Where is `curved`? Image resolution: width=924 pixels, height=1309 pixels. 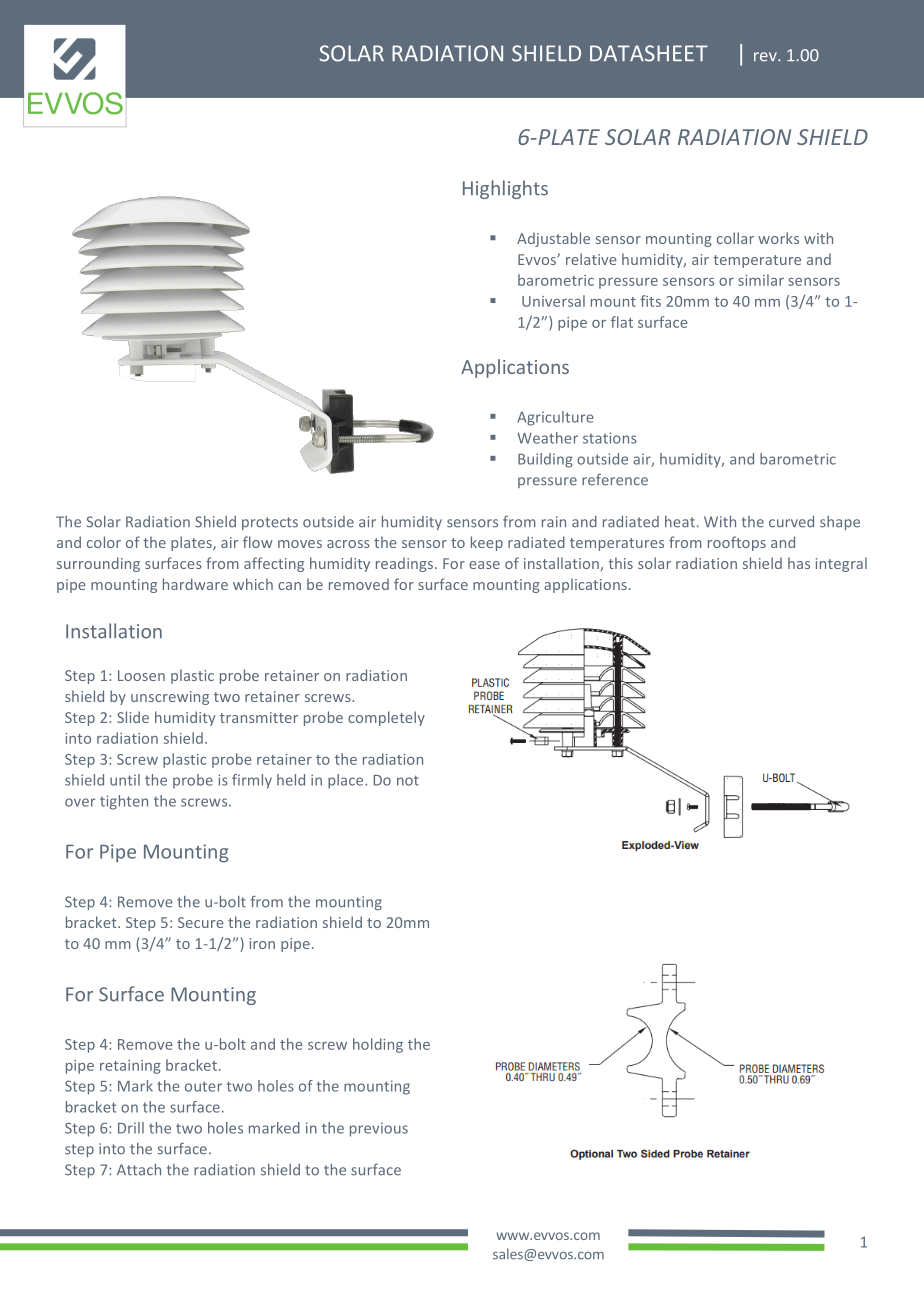
curved is located at coordinates (791, 522).
